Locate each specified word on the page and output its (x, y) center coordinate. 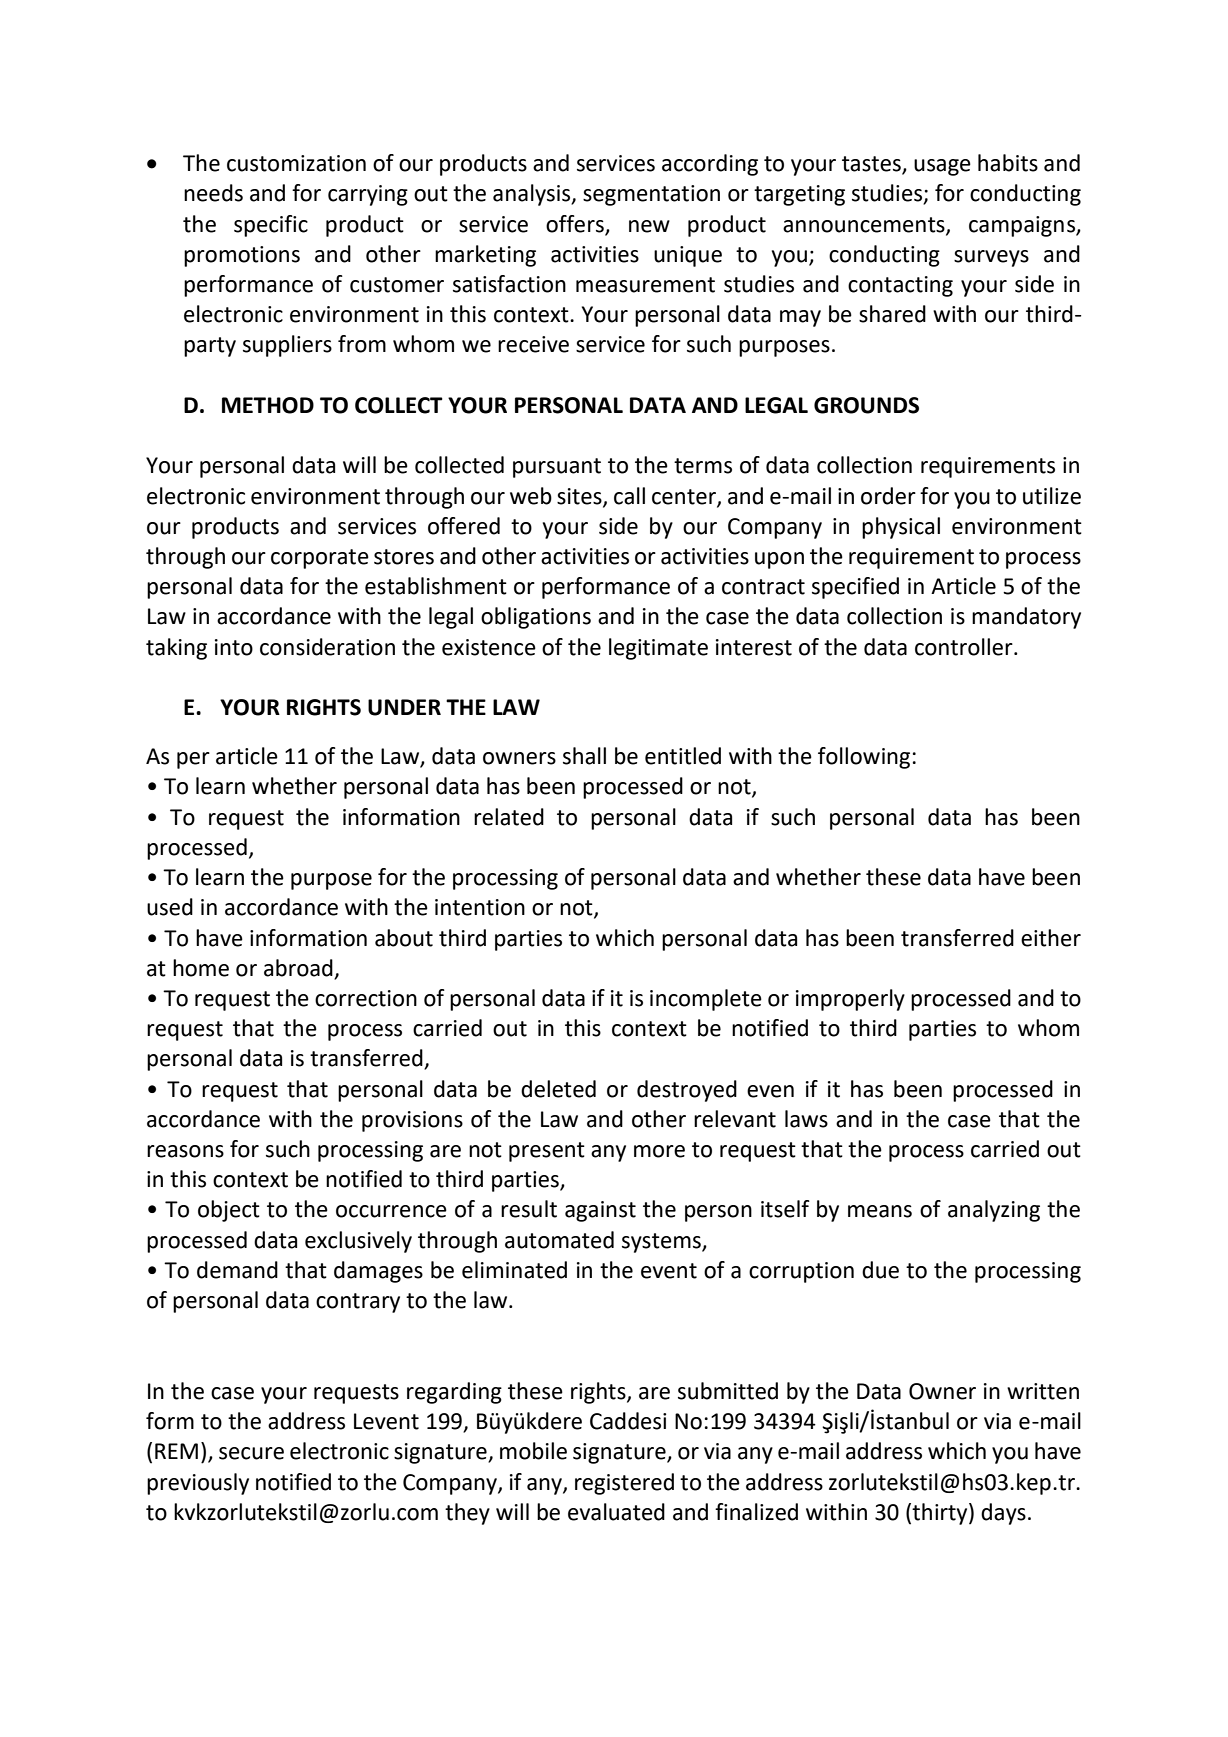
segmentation (651, 195)
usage (942, 167)
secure (251, 1453)
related (509, 817)
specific (271, 226)
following (864, 758)
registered (624, 1484)
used (170, 907)
